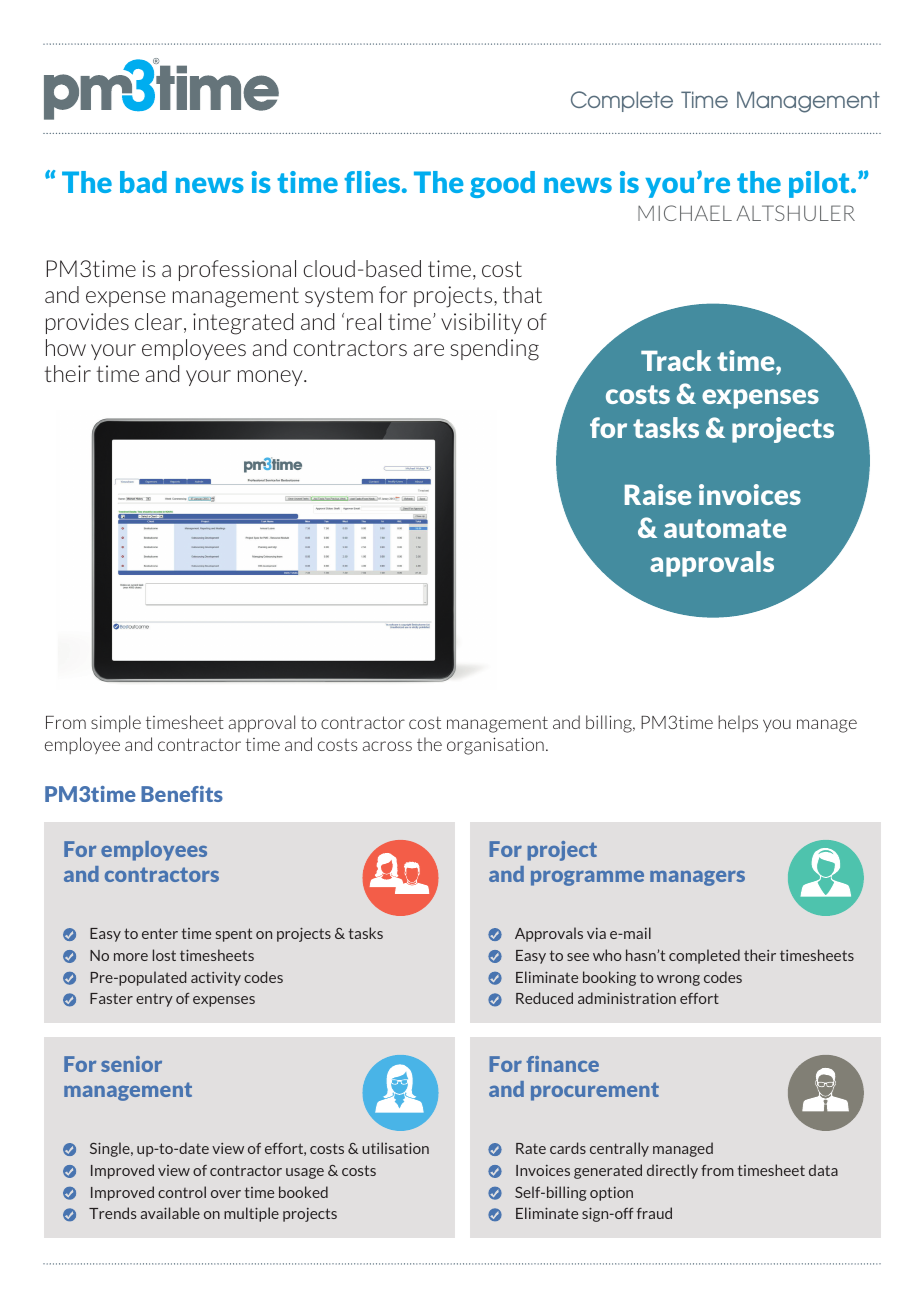 Image resolution: width=924 pixels, height=1308 pixels. I want to click on bad, so click(143, 182).
